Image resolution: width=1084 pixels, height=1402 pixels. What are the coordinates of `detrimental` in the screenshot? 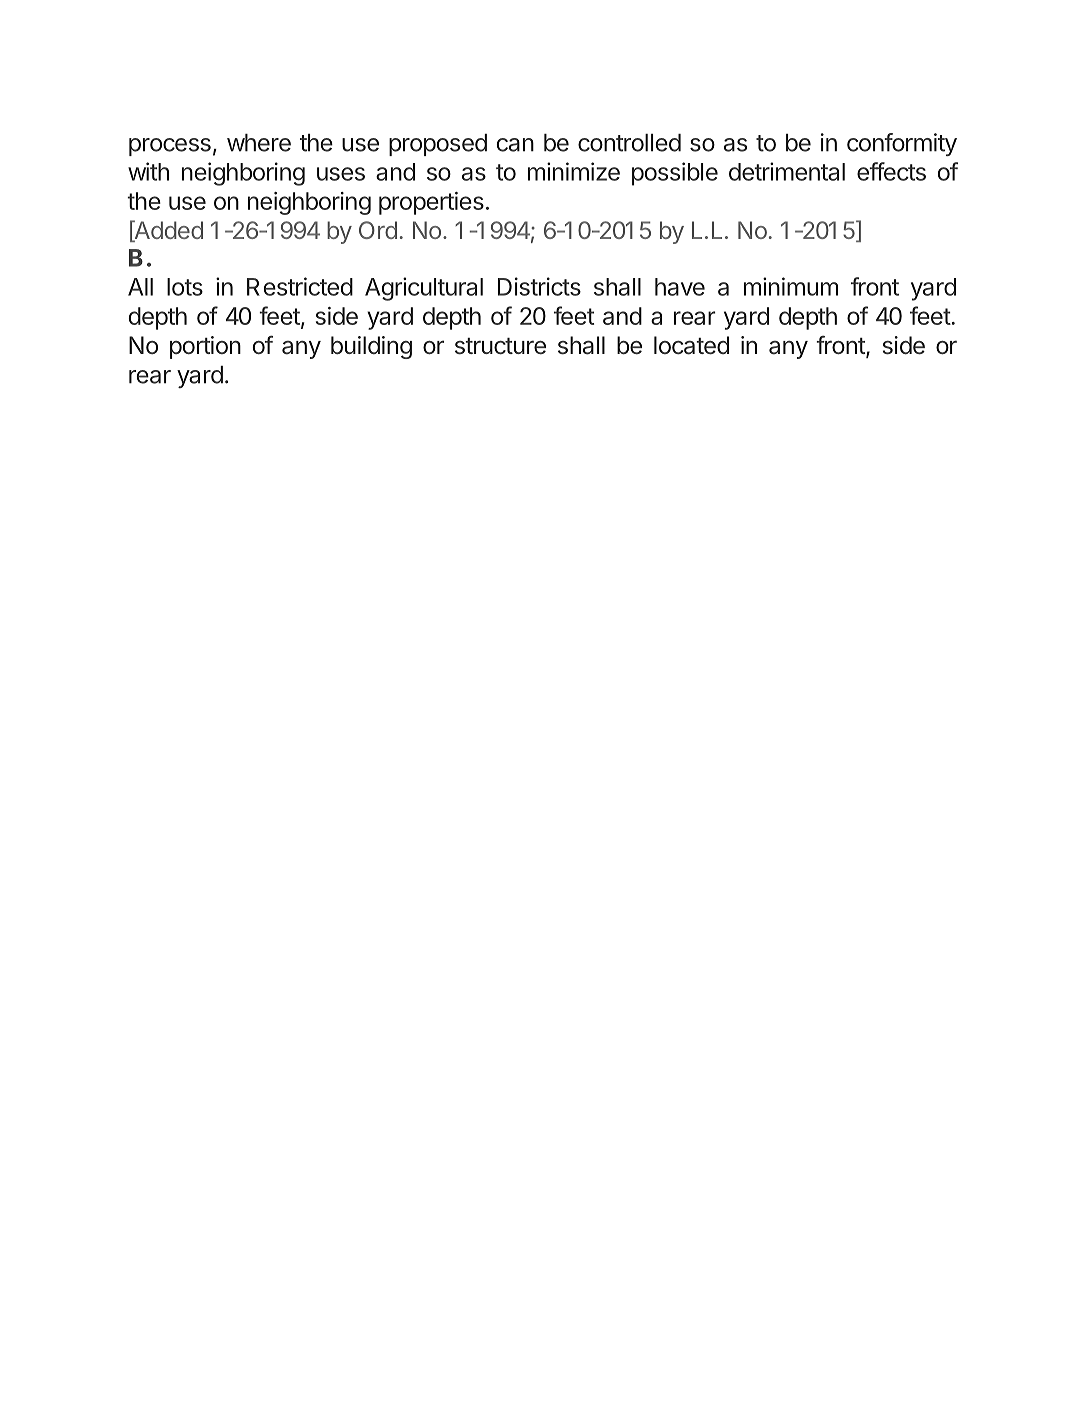 It's located at (787, 171).
